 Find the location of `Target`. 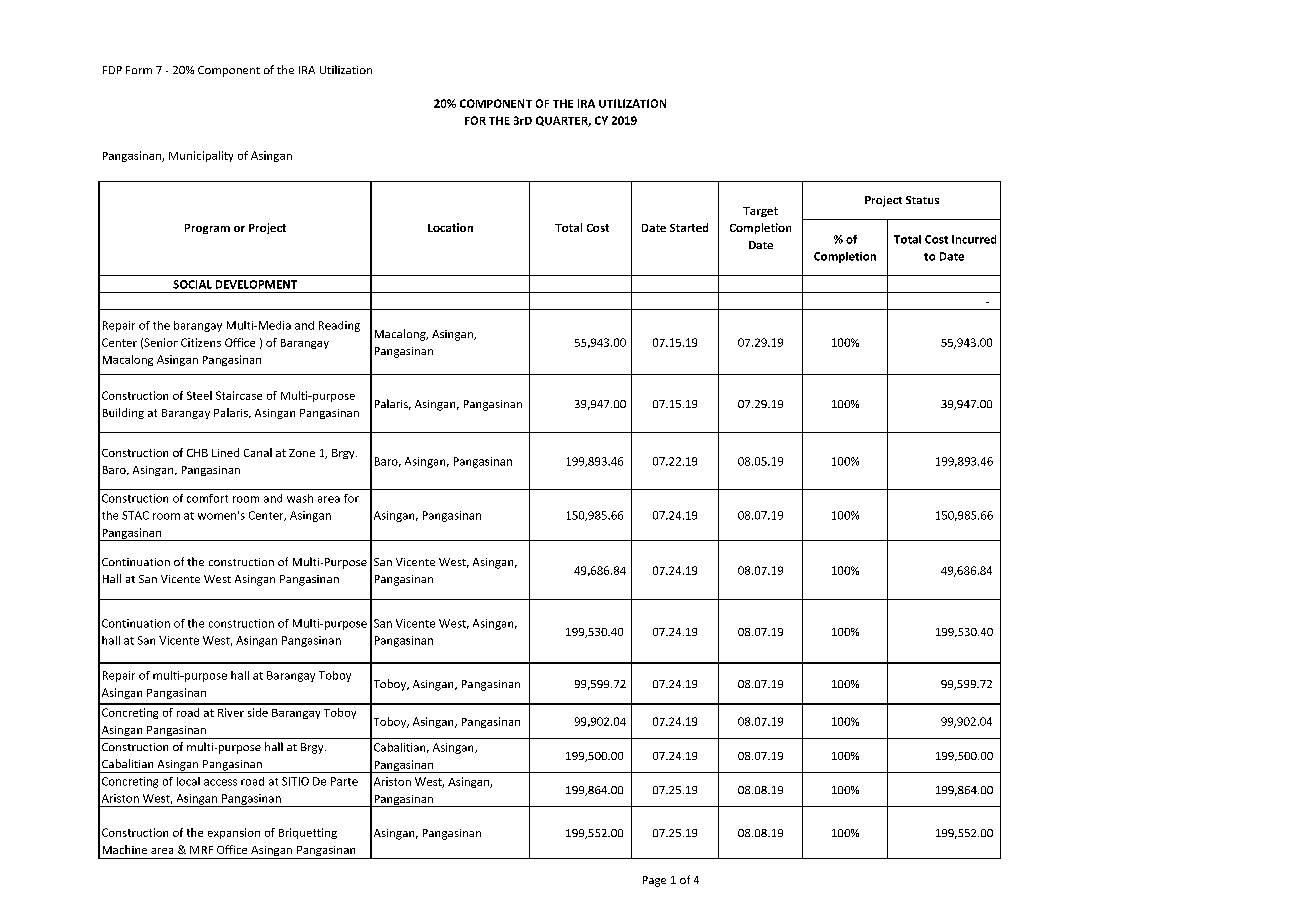

Target is located at coordinates (760, 212).
